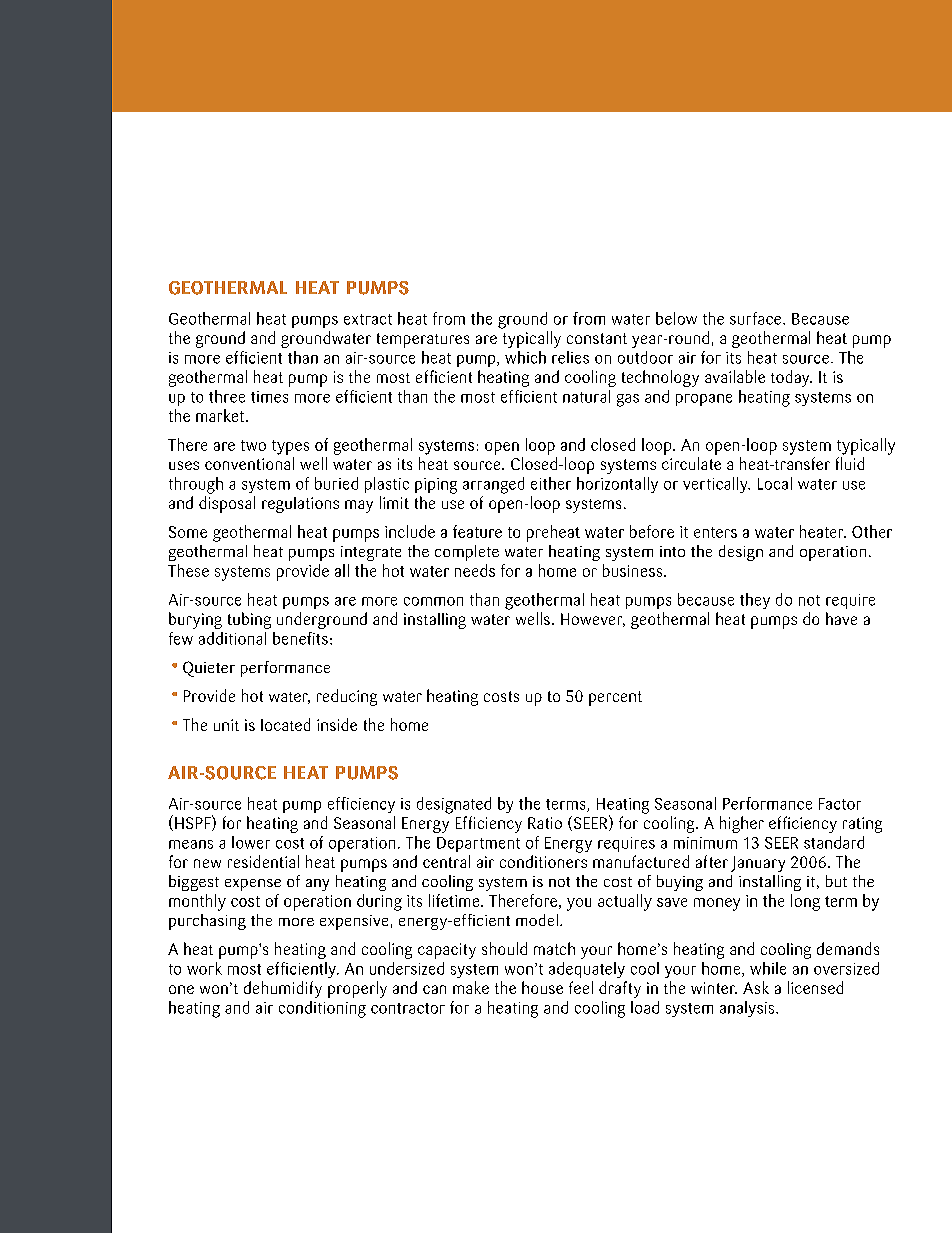  Describe the element at coordinates (204, 968) in the screenshot. I see `work` at that location.
